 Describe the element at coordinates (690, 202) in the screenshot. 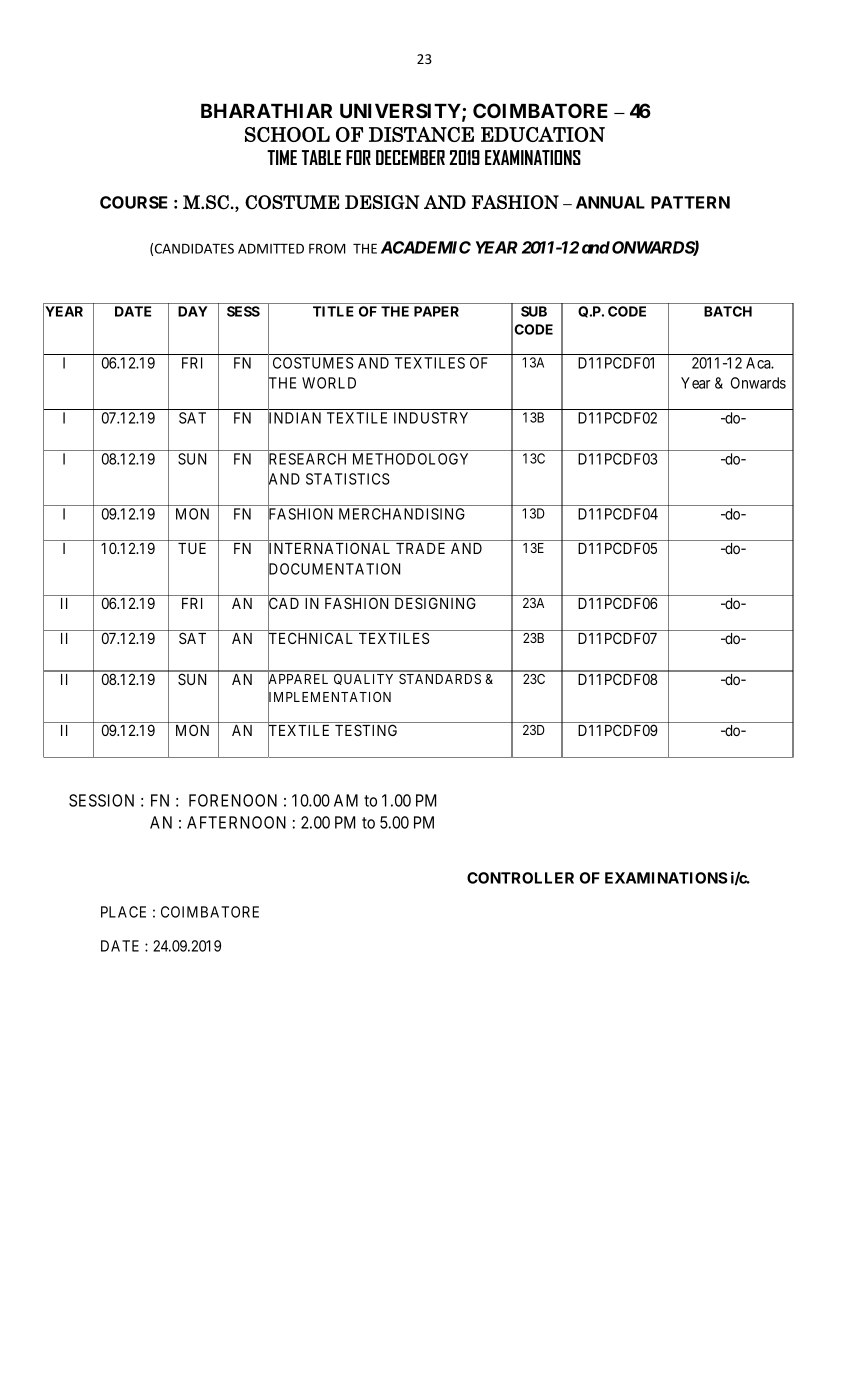

I see `PATTERN` at that location.
